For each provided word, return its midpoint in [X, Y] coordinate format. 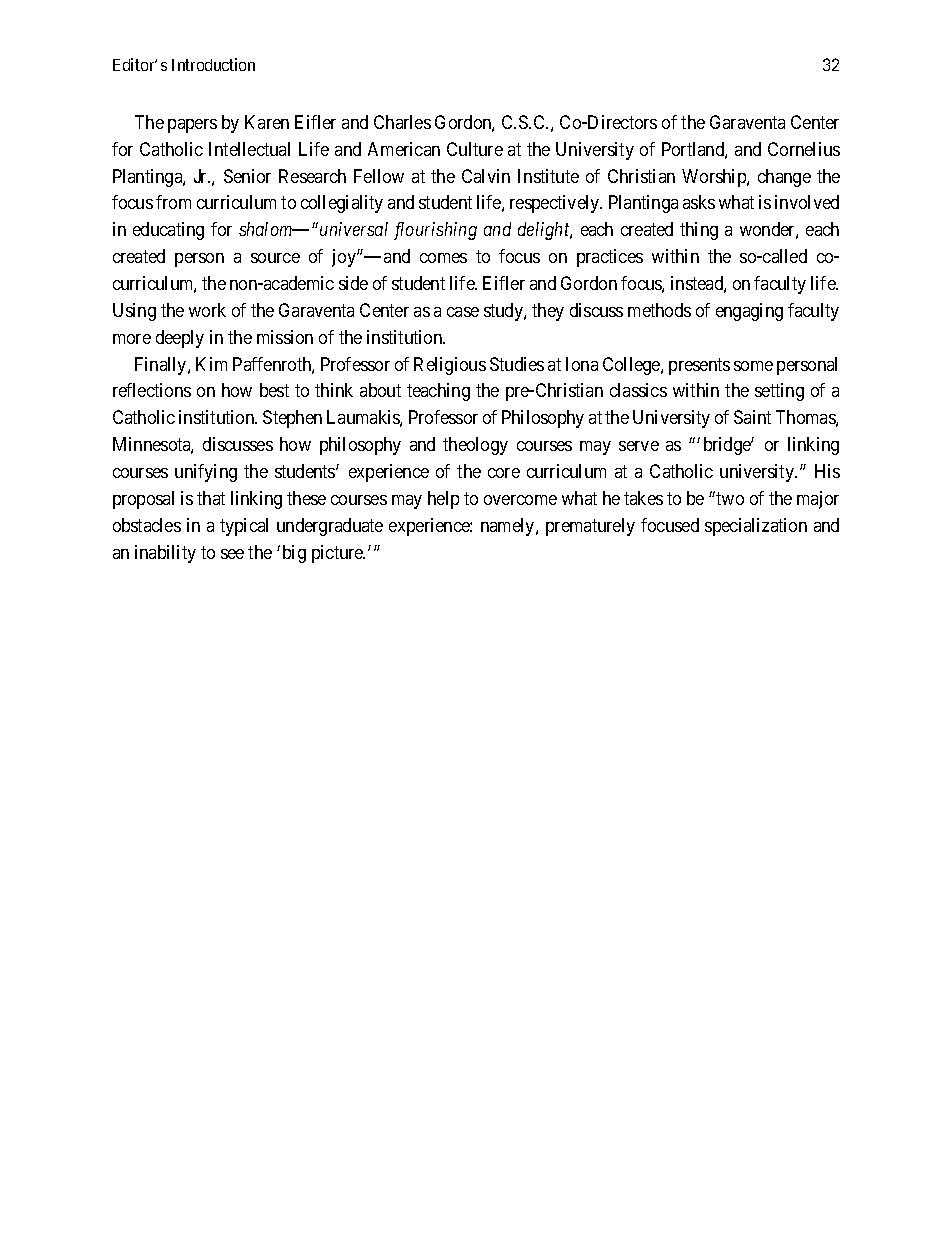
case [463, 312]
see [232, 554]
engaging [749, 312]
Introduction [213, 64]
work [207, 310]
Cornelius [804, 149]
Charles [402, 122]
